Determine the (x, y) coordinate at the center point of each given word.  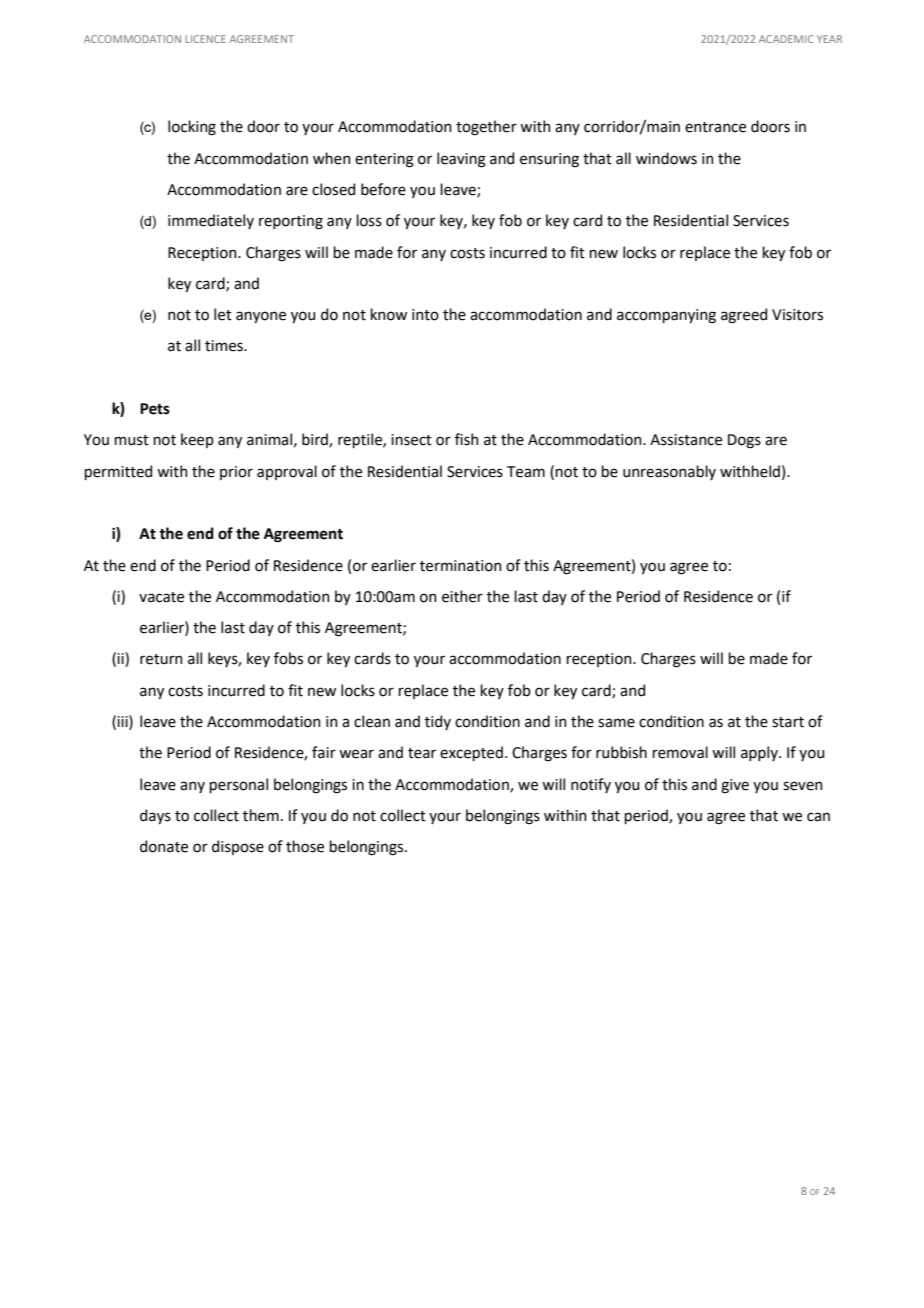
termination (460, 566)
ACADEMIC (786, 39)
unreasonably (669, 472)
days (155, 816)
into (425, 315)
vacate (161, 597)
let (223, 314)
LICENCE (206, 39)
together (486, 128)
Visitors (797, 315)
